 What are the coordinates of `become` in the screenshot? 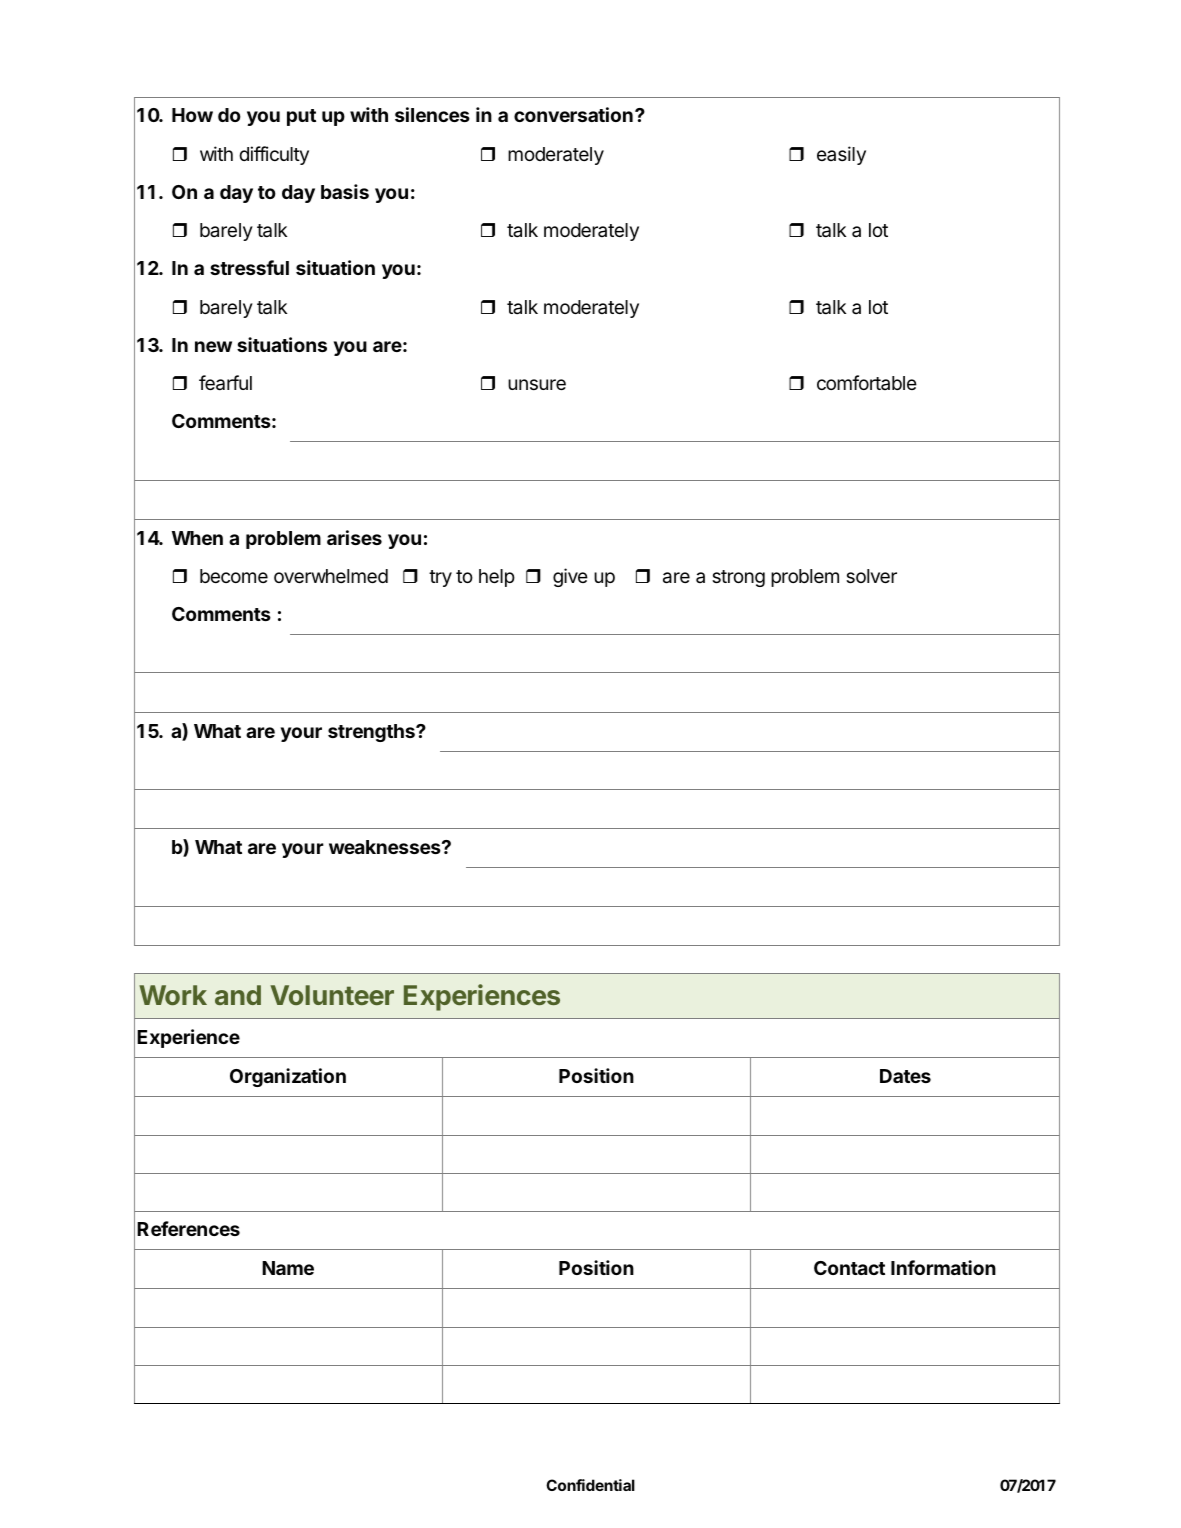 It's located at (234, 576).
